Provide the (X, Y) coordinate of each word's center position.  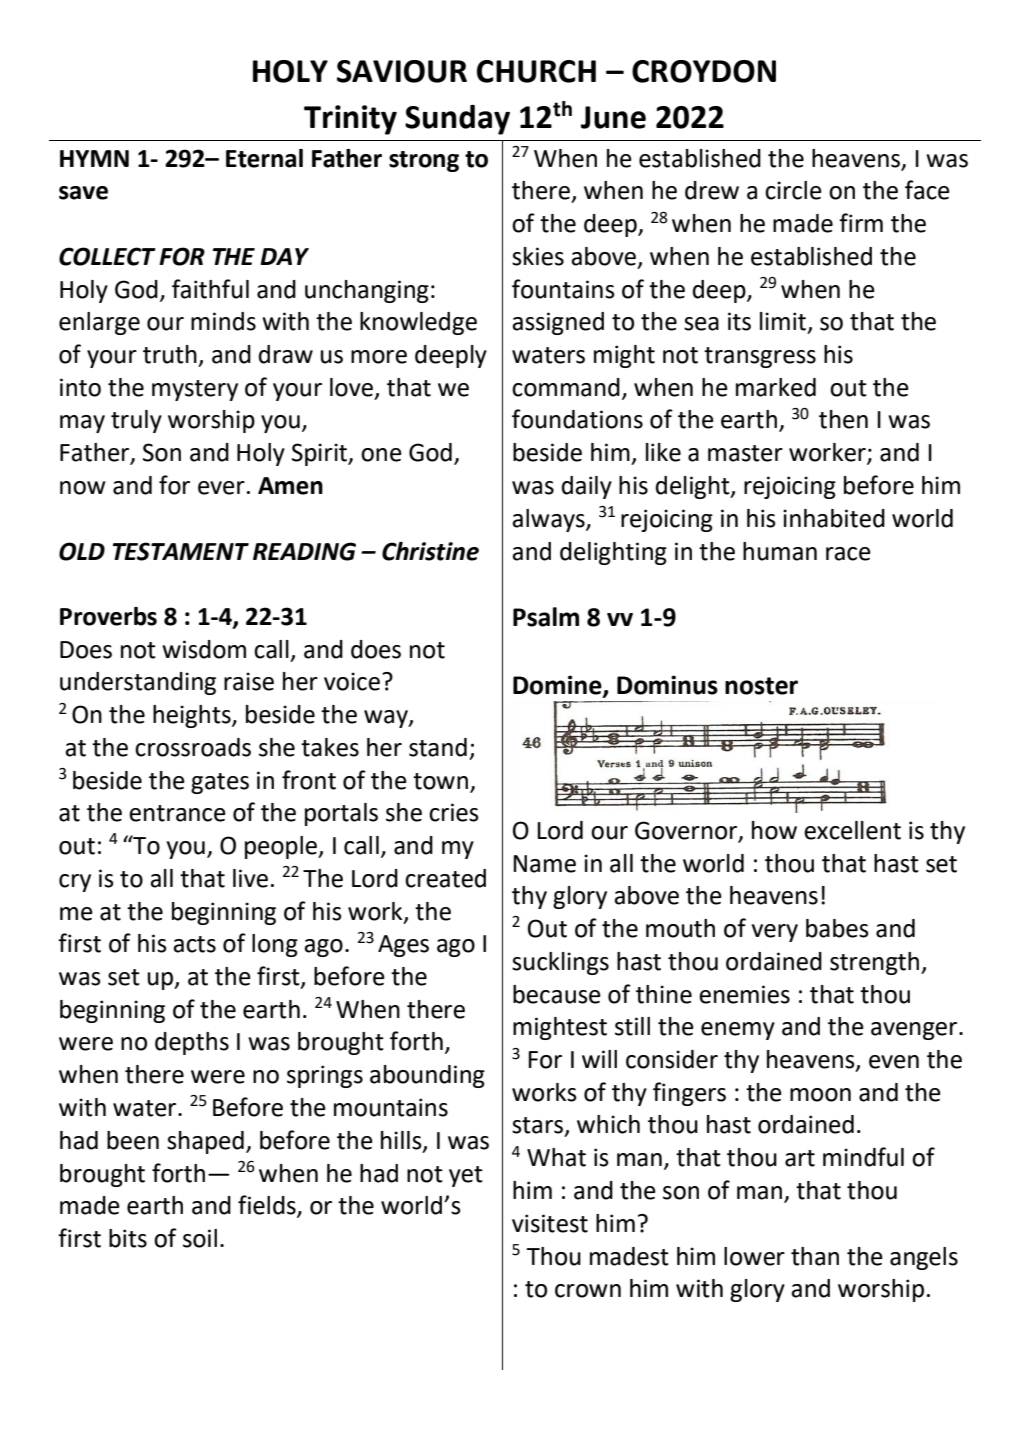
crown (588, 1291)
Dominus (667, 685)
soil (200, 1238)
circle (793, 190)
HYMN (94, 158)
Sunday (457, 120)
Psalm (546, 617)
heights (193, 716)
